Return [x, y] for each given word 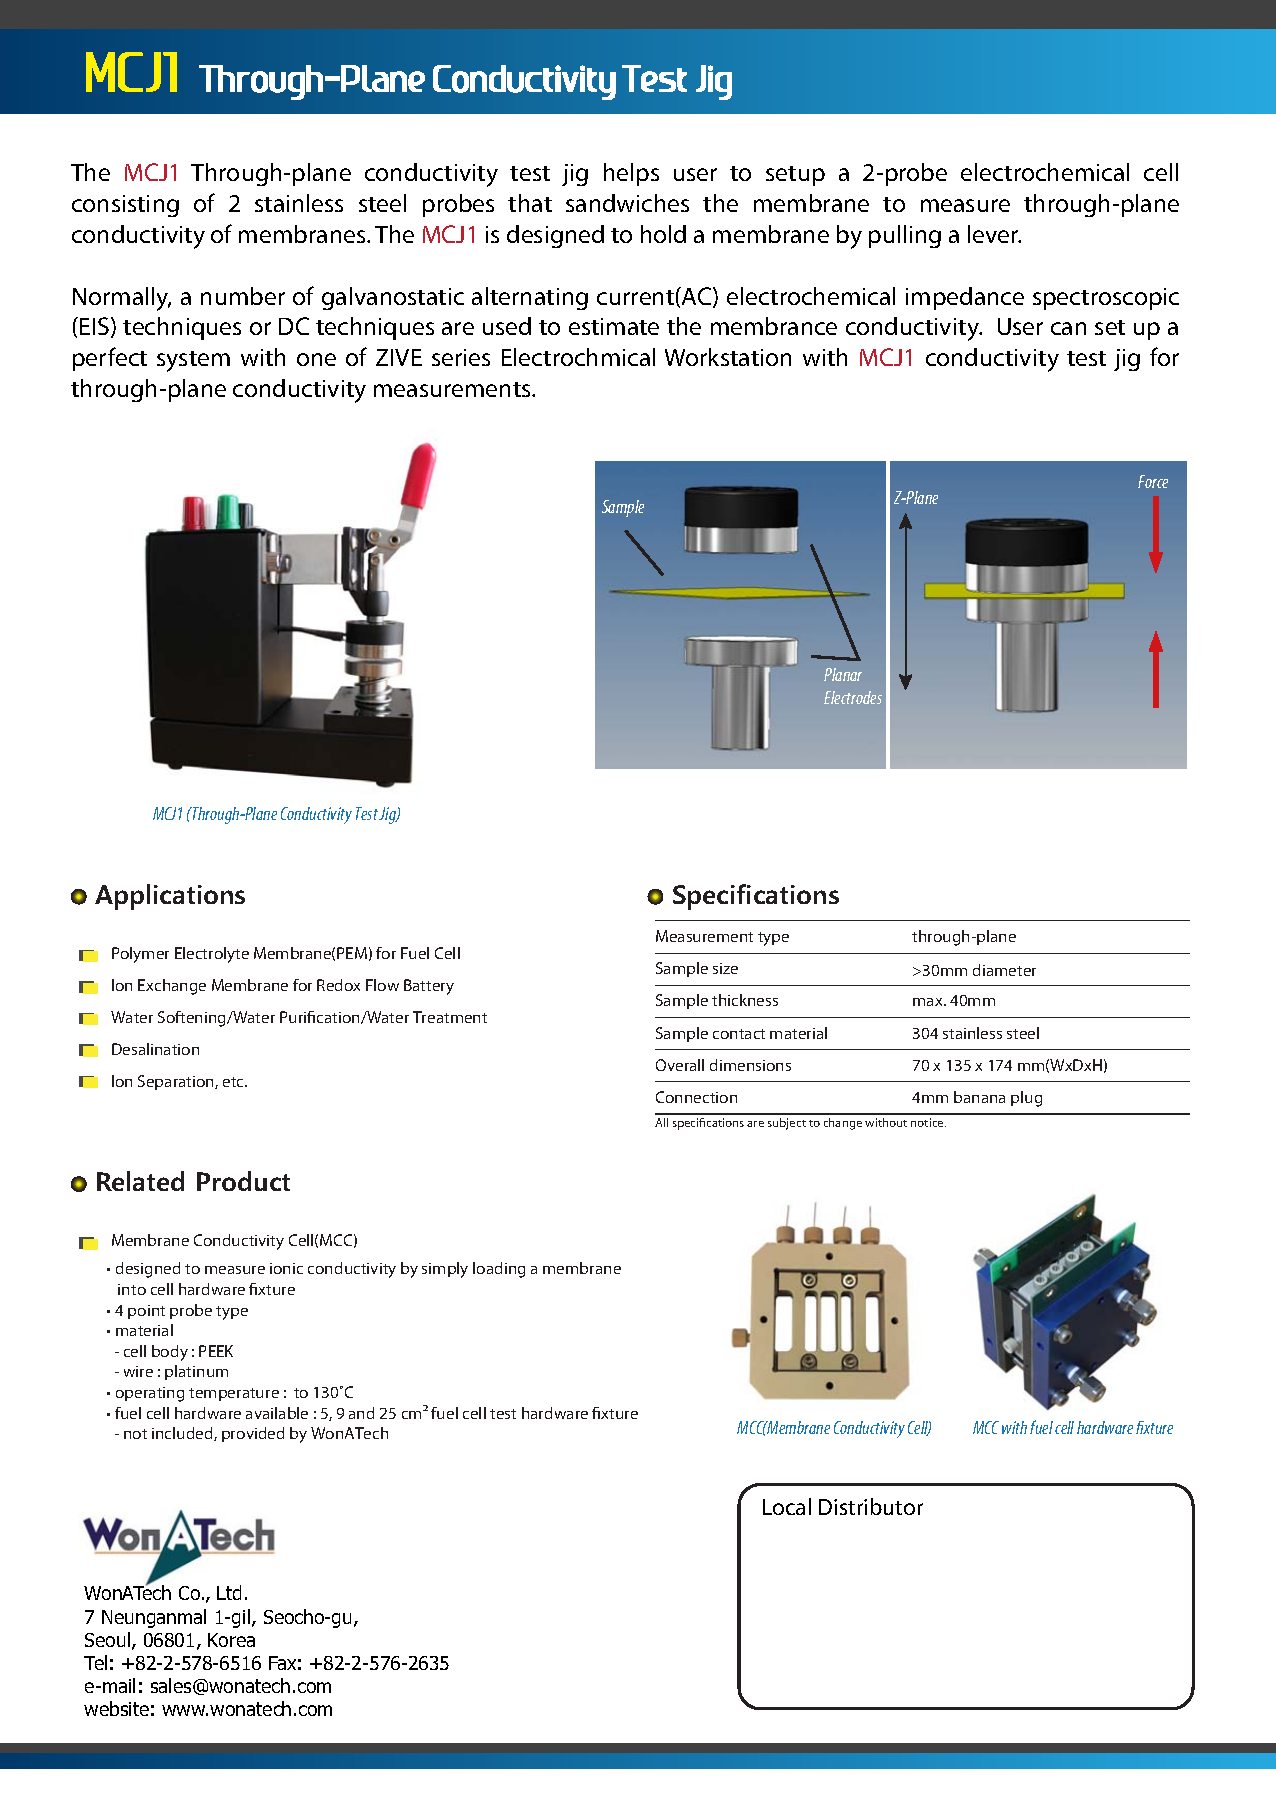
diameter [1004, 970]
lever [994, 234]
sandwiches [627, 203]
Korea [231, 1640]
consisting [125, 206]
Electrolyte [212, 955]
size [725, 968]
